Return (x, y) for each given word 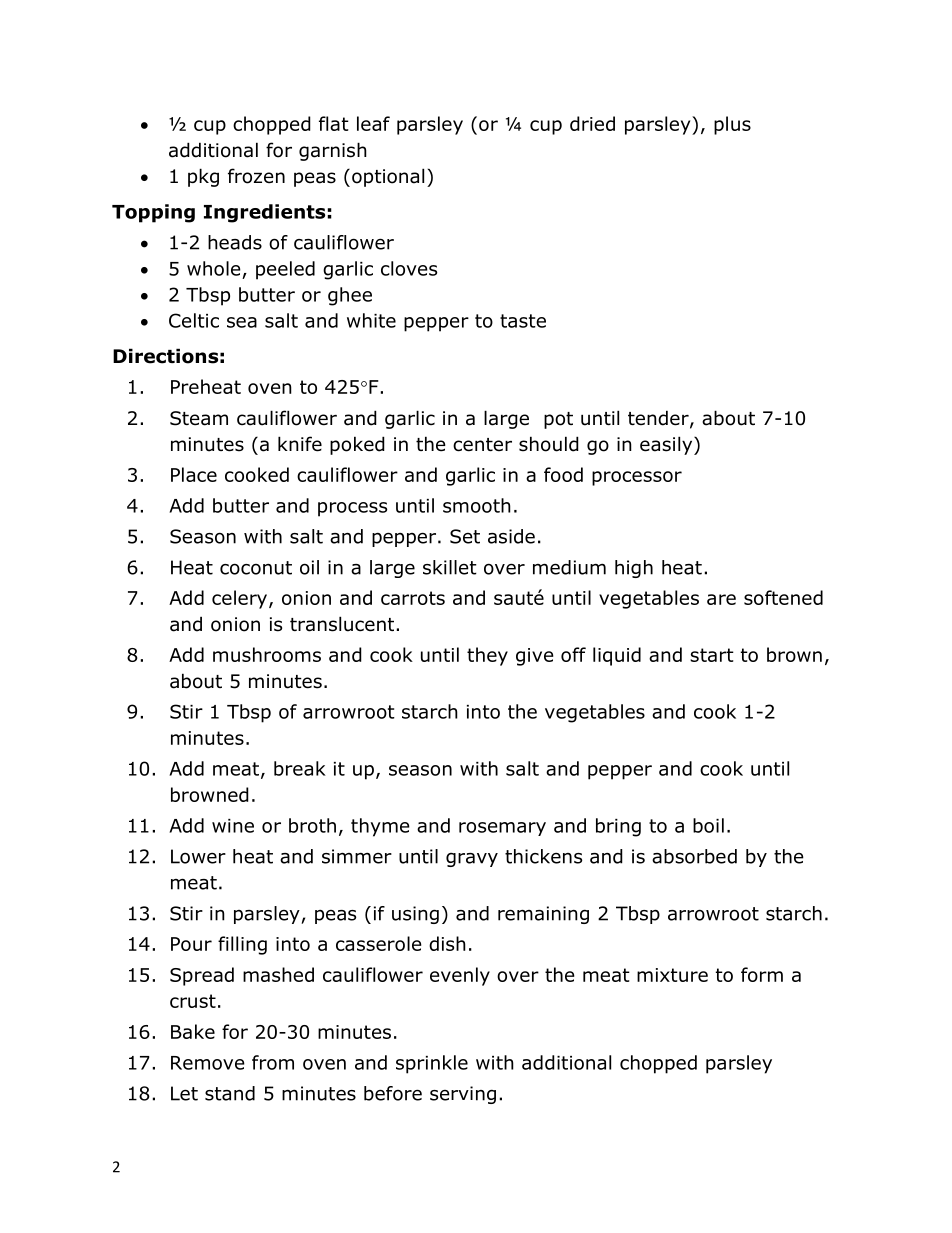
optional (388, 177)
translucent (342, 624)
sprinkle (432, 1064)
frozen (256, 176)
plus (732, 125)
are (721, 599)
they (487, 656)
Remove (208, 1063)
